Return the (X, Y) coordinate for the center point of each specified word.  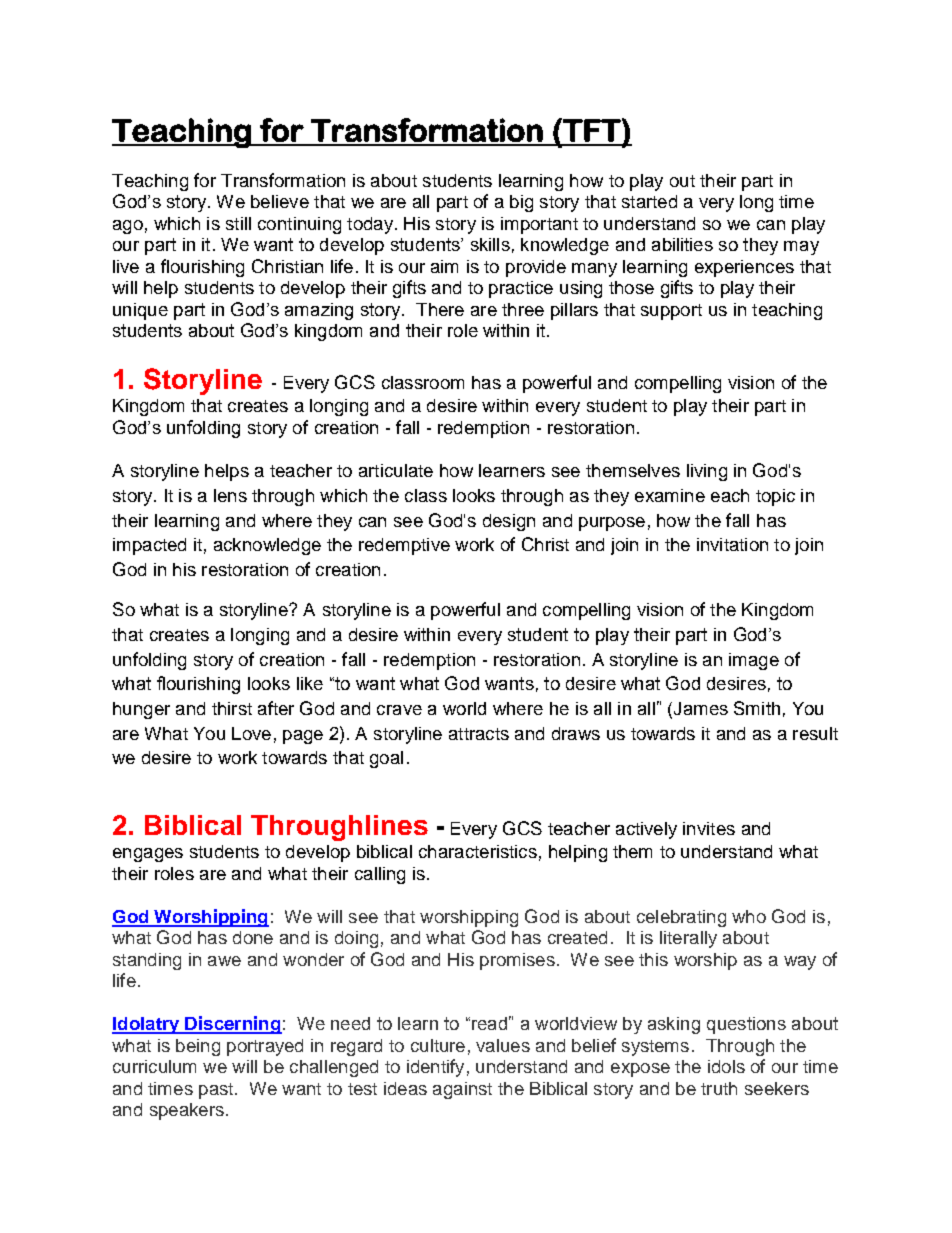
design (509, 522)
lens (230, 495)
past (216, 1091)
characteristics (478, 851)
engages (148, 855)
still (238, 223)
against (462, 1090)
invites (709, 828)
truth (719, 1088)
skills (490, 244)
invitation (732, 544)
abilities (682, 244)
